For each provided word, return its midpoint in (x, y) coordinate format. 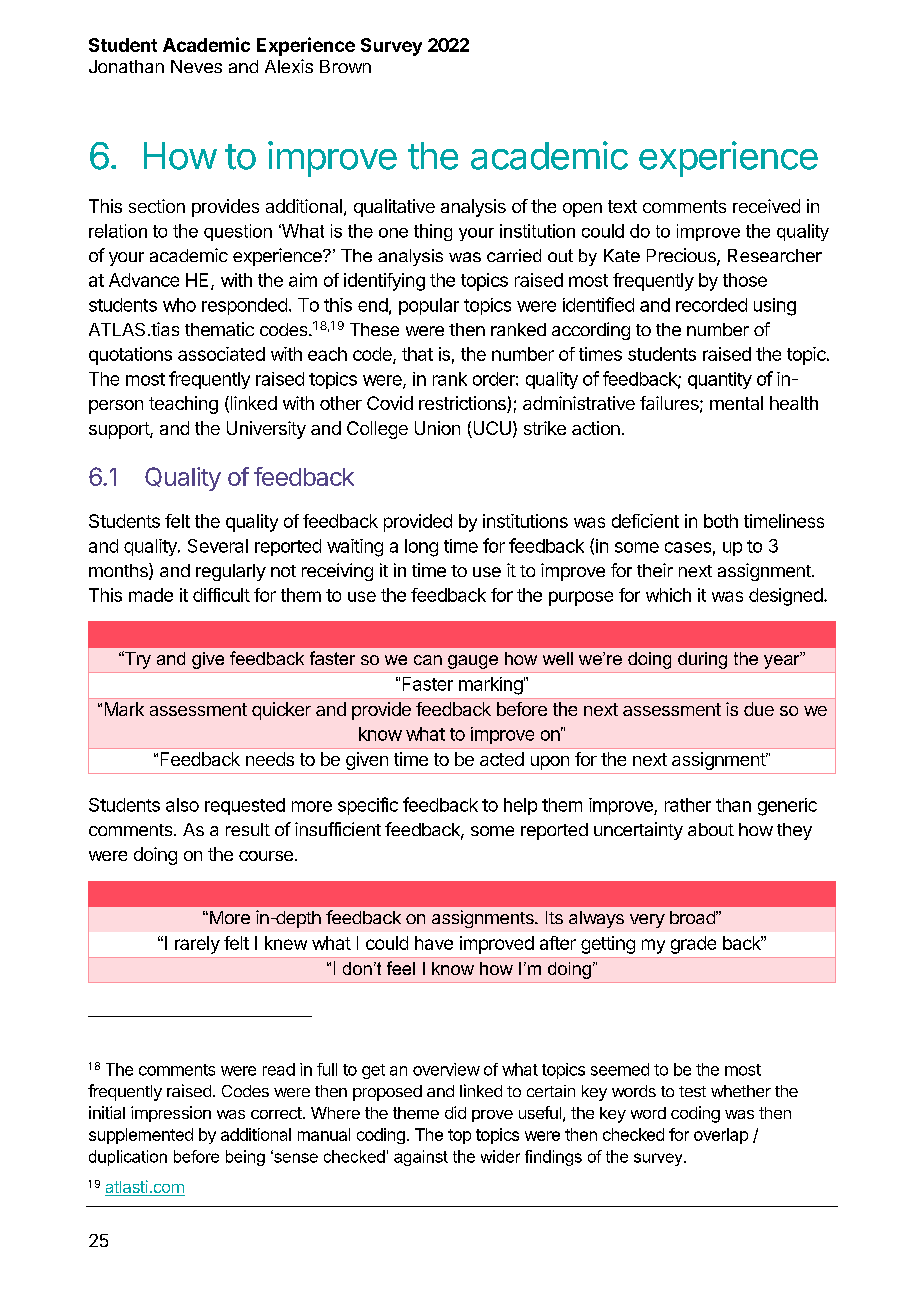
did (455, 1112)
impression (171, 1114)
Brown (345, 66)
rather (688, 805)
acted (502, 759)
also (182, 805)
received (766, 206)
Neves (196, 66)
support (120, 430)
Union (437, 428)
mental (736, 403)
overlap (721, 1136)
